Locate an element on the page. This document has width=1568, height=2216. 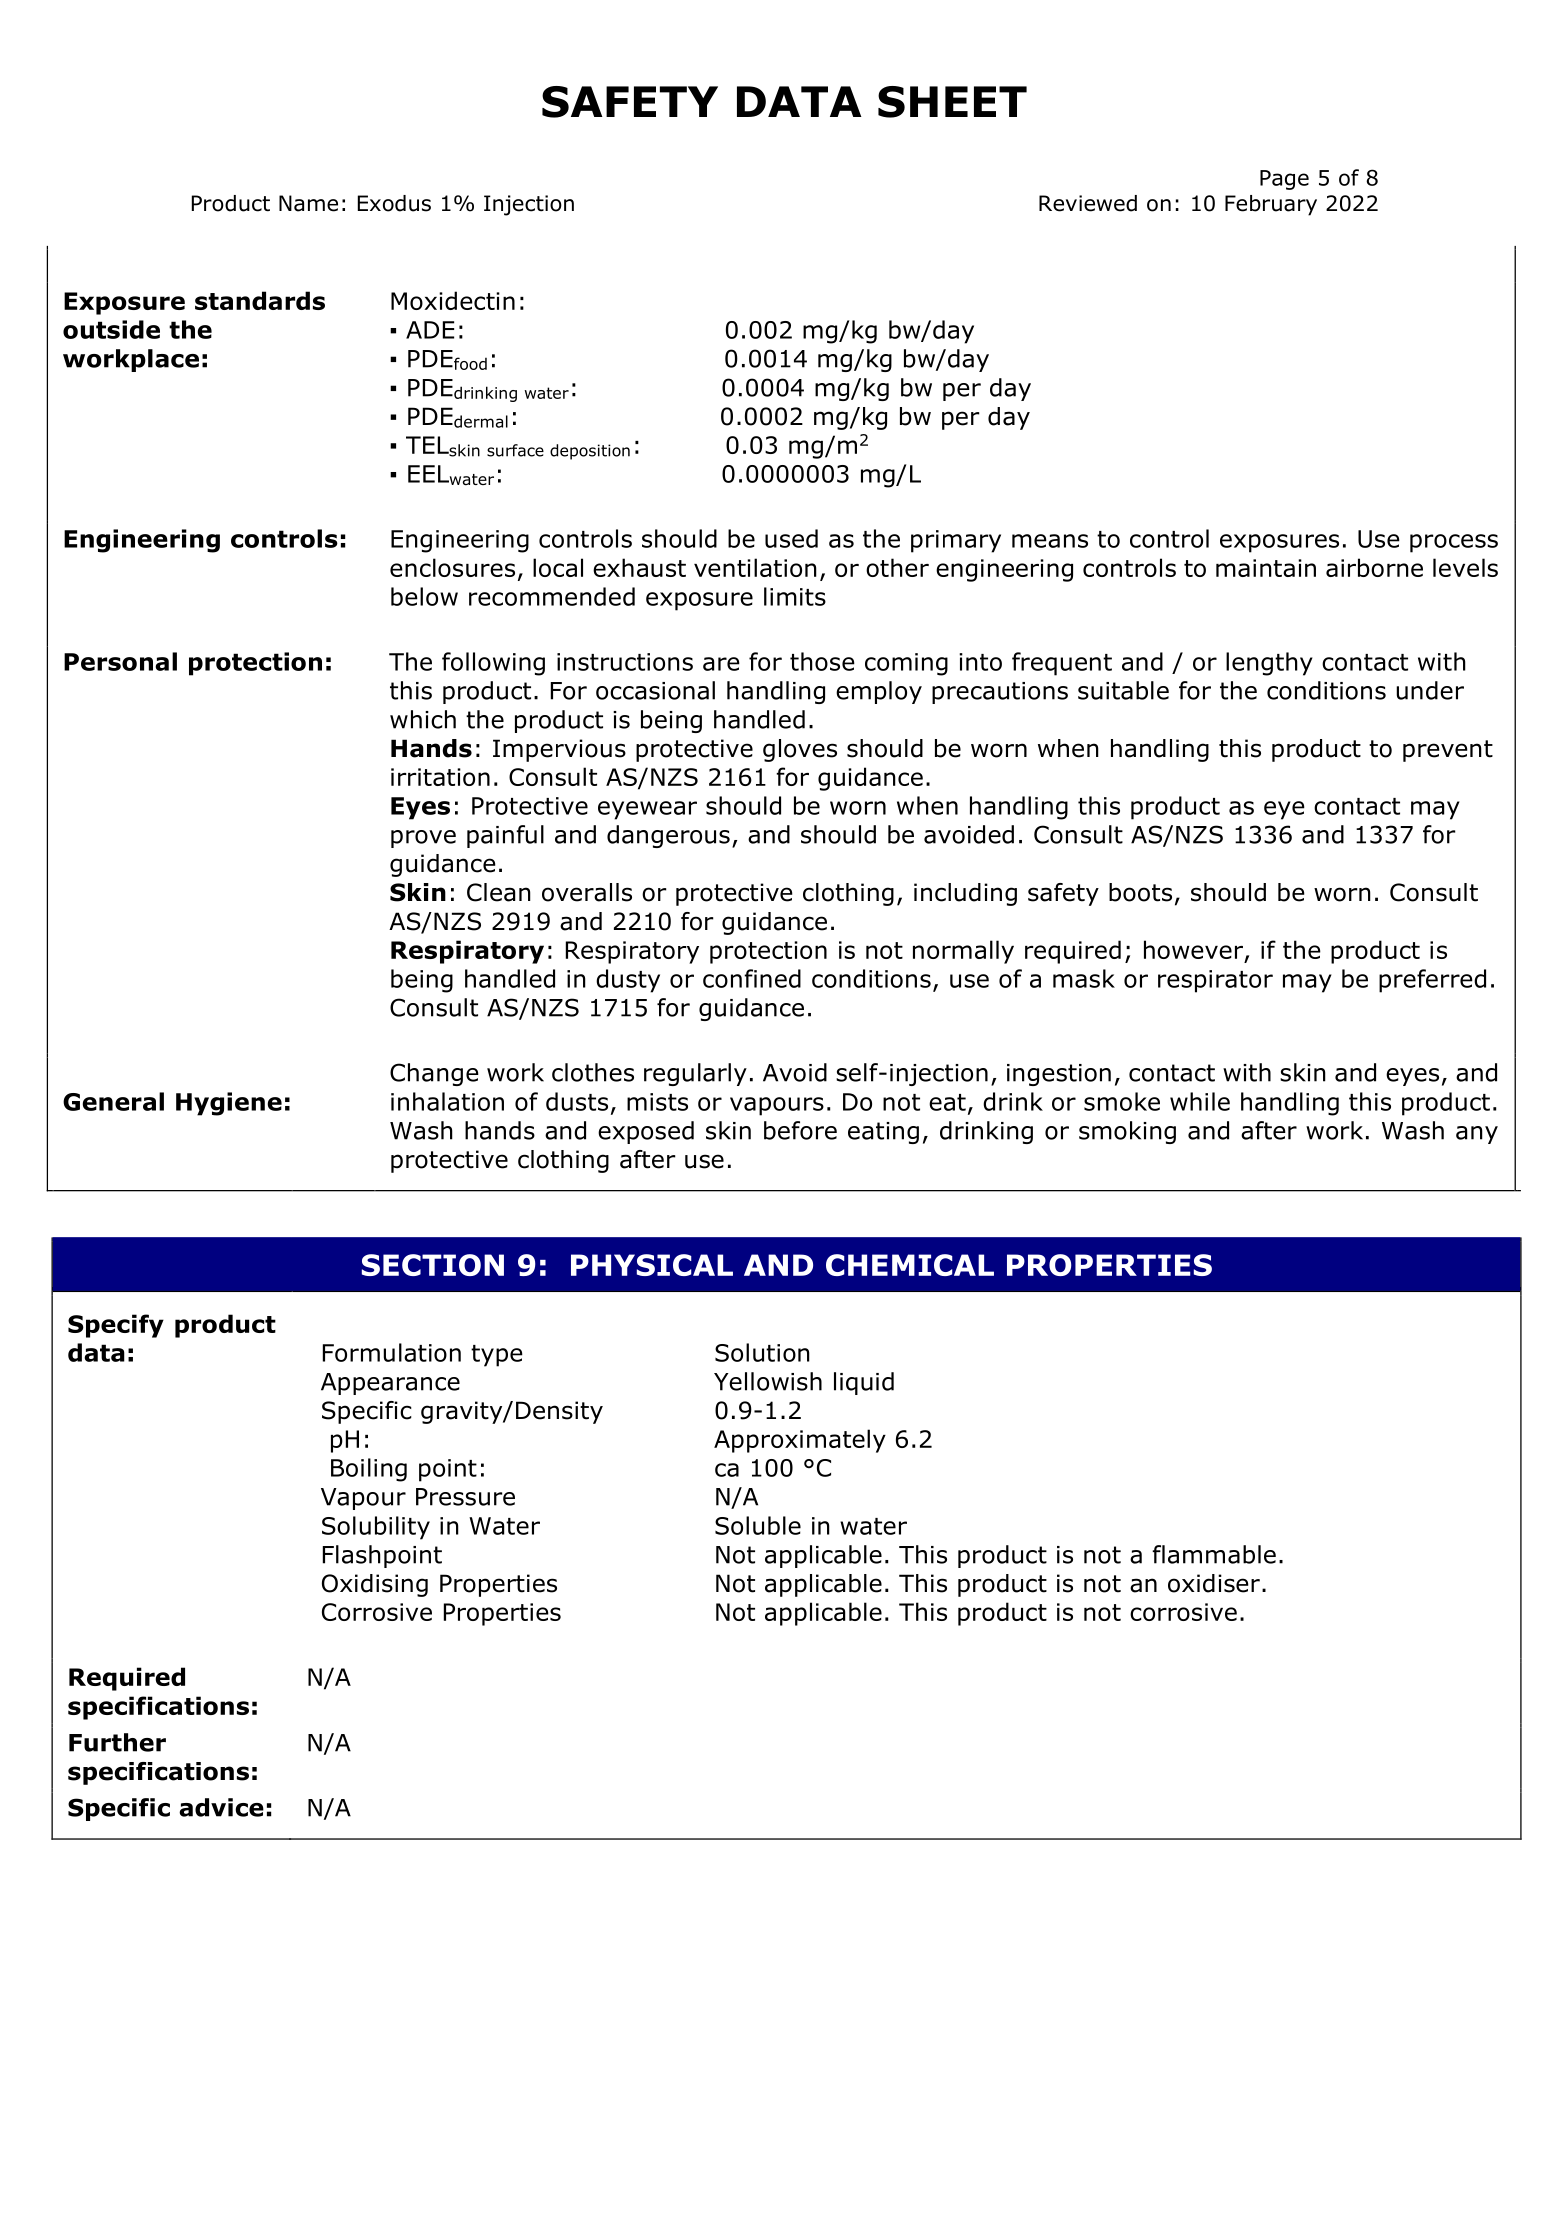
SECTION is located at coordinates (433, 1265).
